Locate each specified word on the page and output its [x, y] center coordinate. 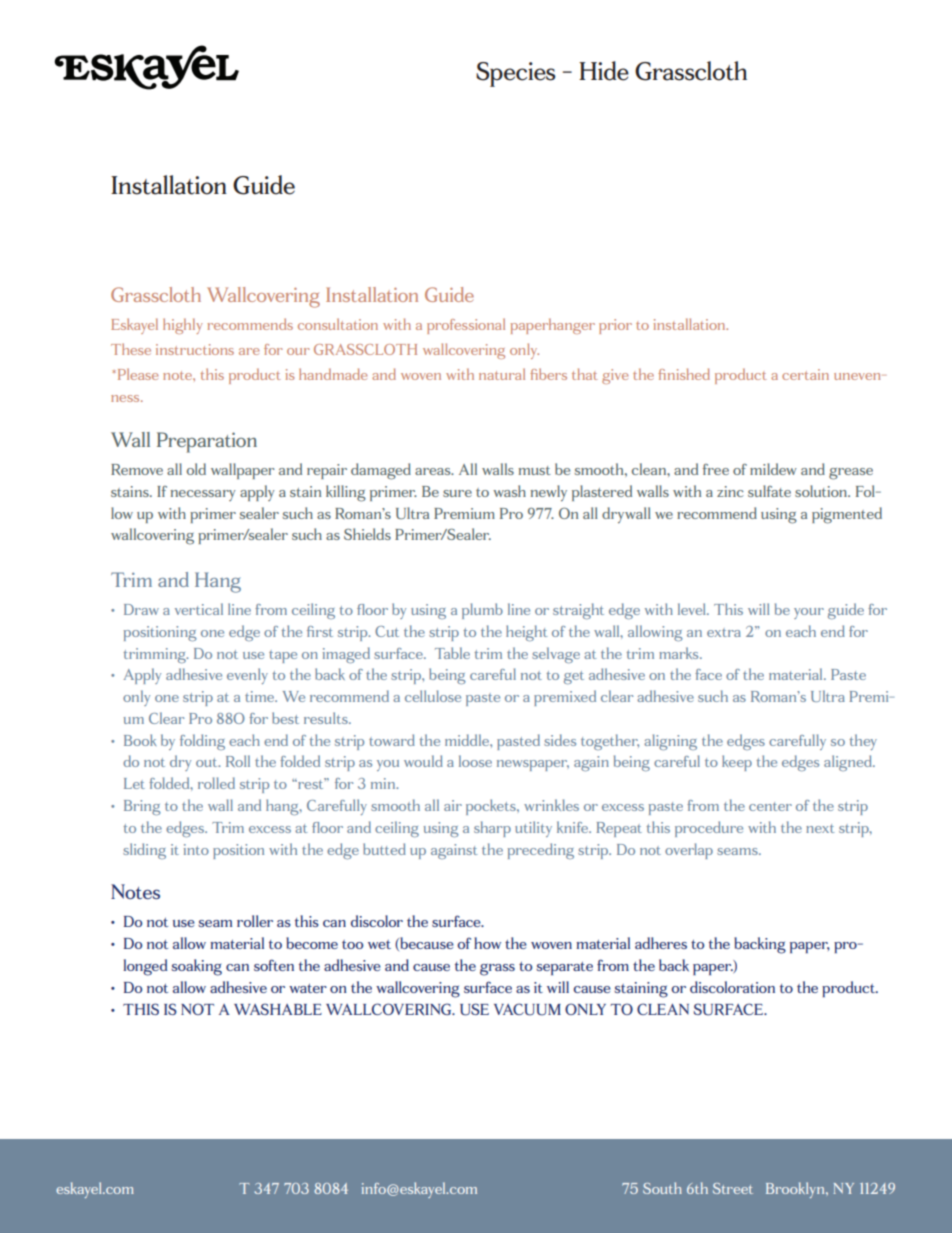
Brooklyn [796, 1190]
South [662, 1188]
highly [183, 326]
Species [516, 74]
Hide [604, 71]
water [308, 988]
